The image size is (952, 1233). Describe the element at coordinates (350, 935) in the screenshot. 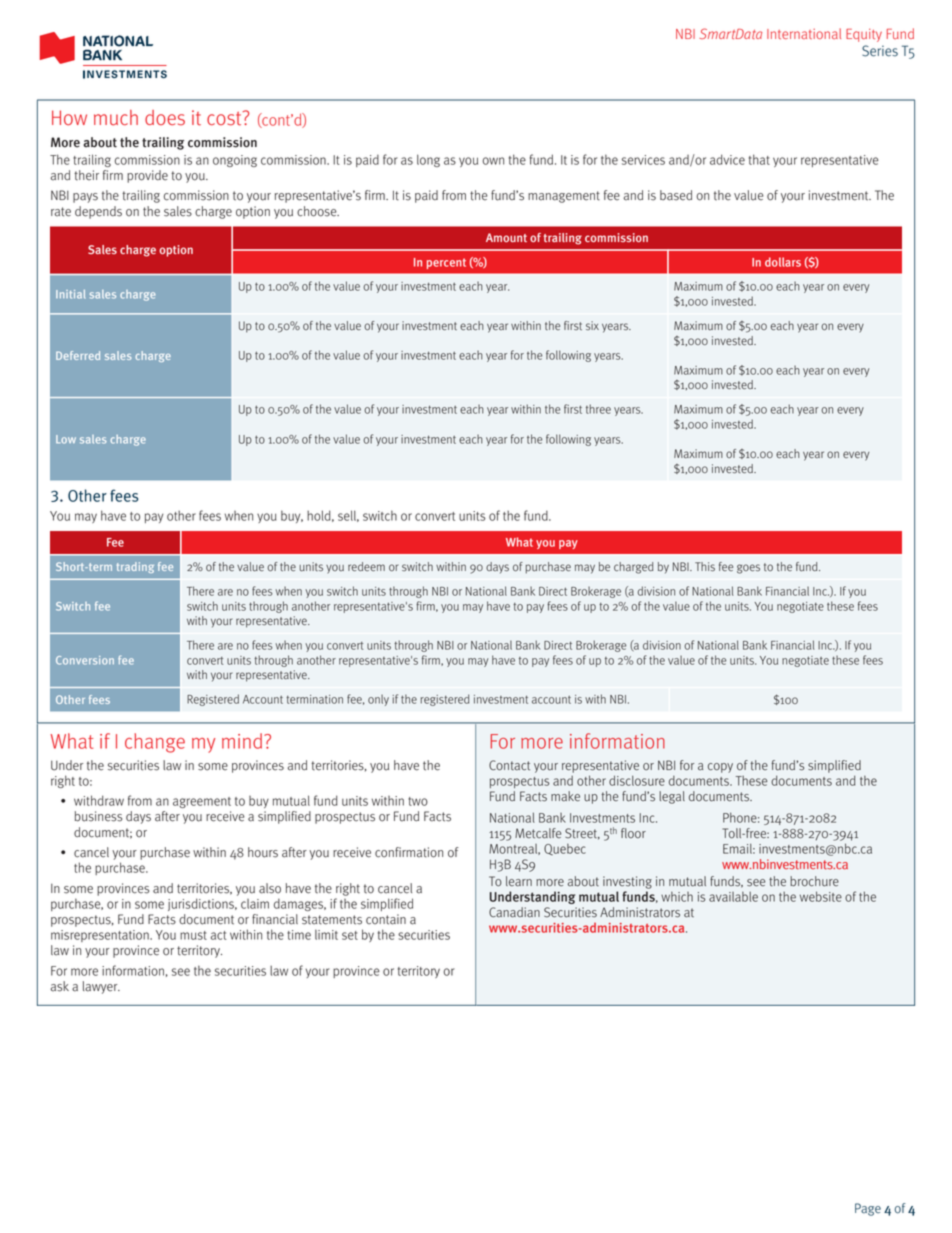

I see `set` at that location.
